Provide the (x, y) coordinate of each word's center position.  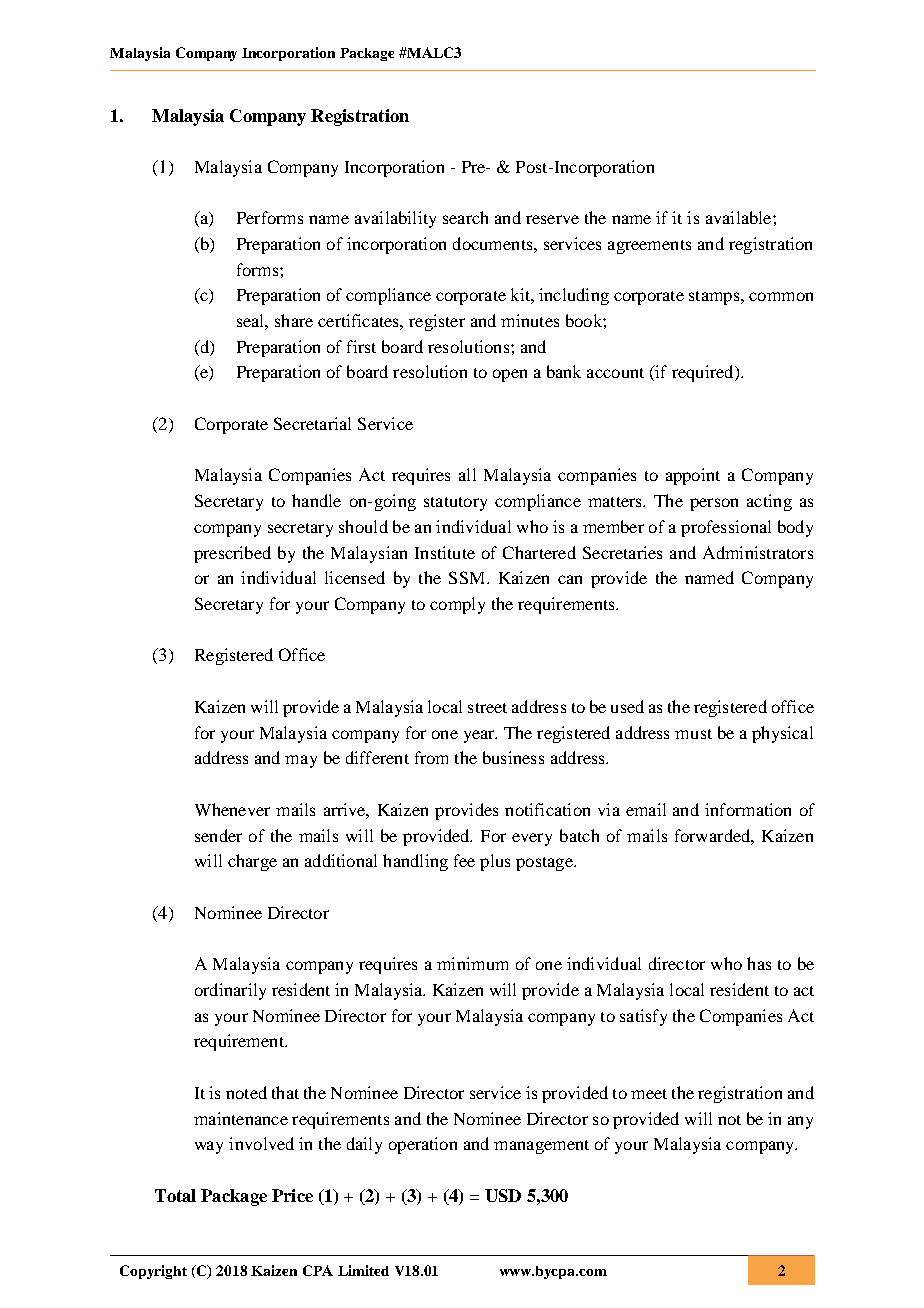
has (759, 963)
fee (464, 860)
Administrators (758, 552)
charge (252, 862)
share (294, 320)
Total (175, 1195)
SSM (468, 577)
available (740, 217)
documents (494, 243)
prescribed (232, 554)
